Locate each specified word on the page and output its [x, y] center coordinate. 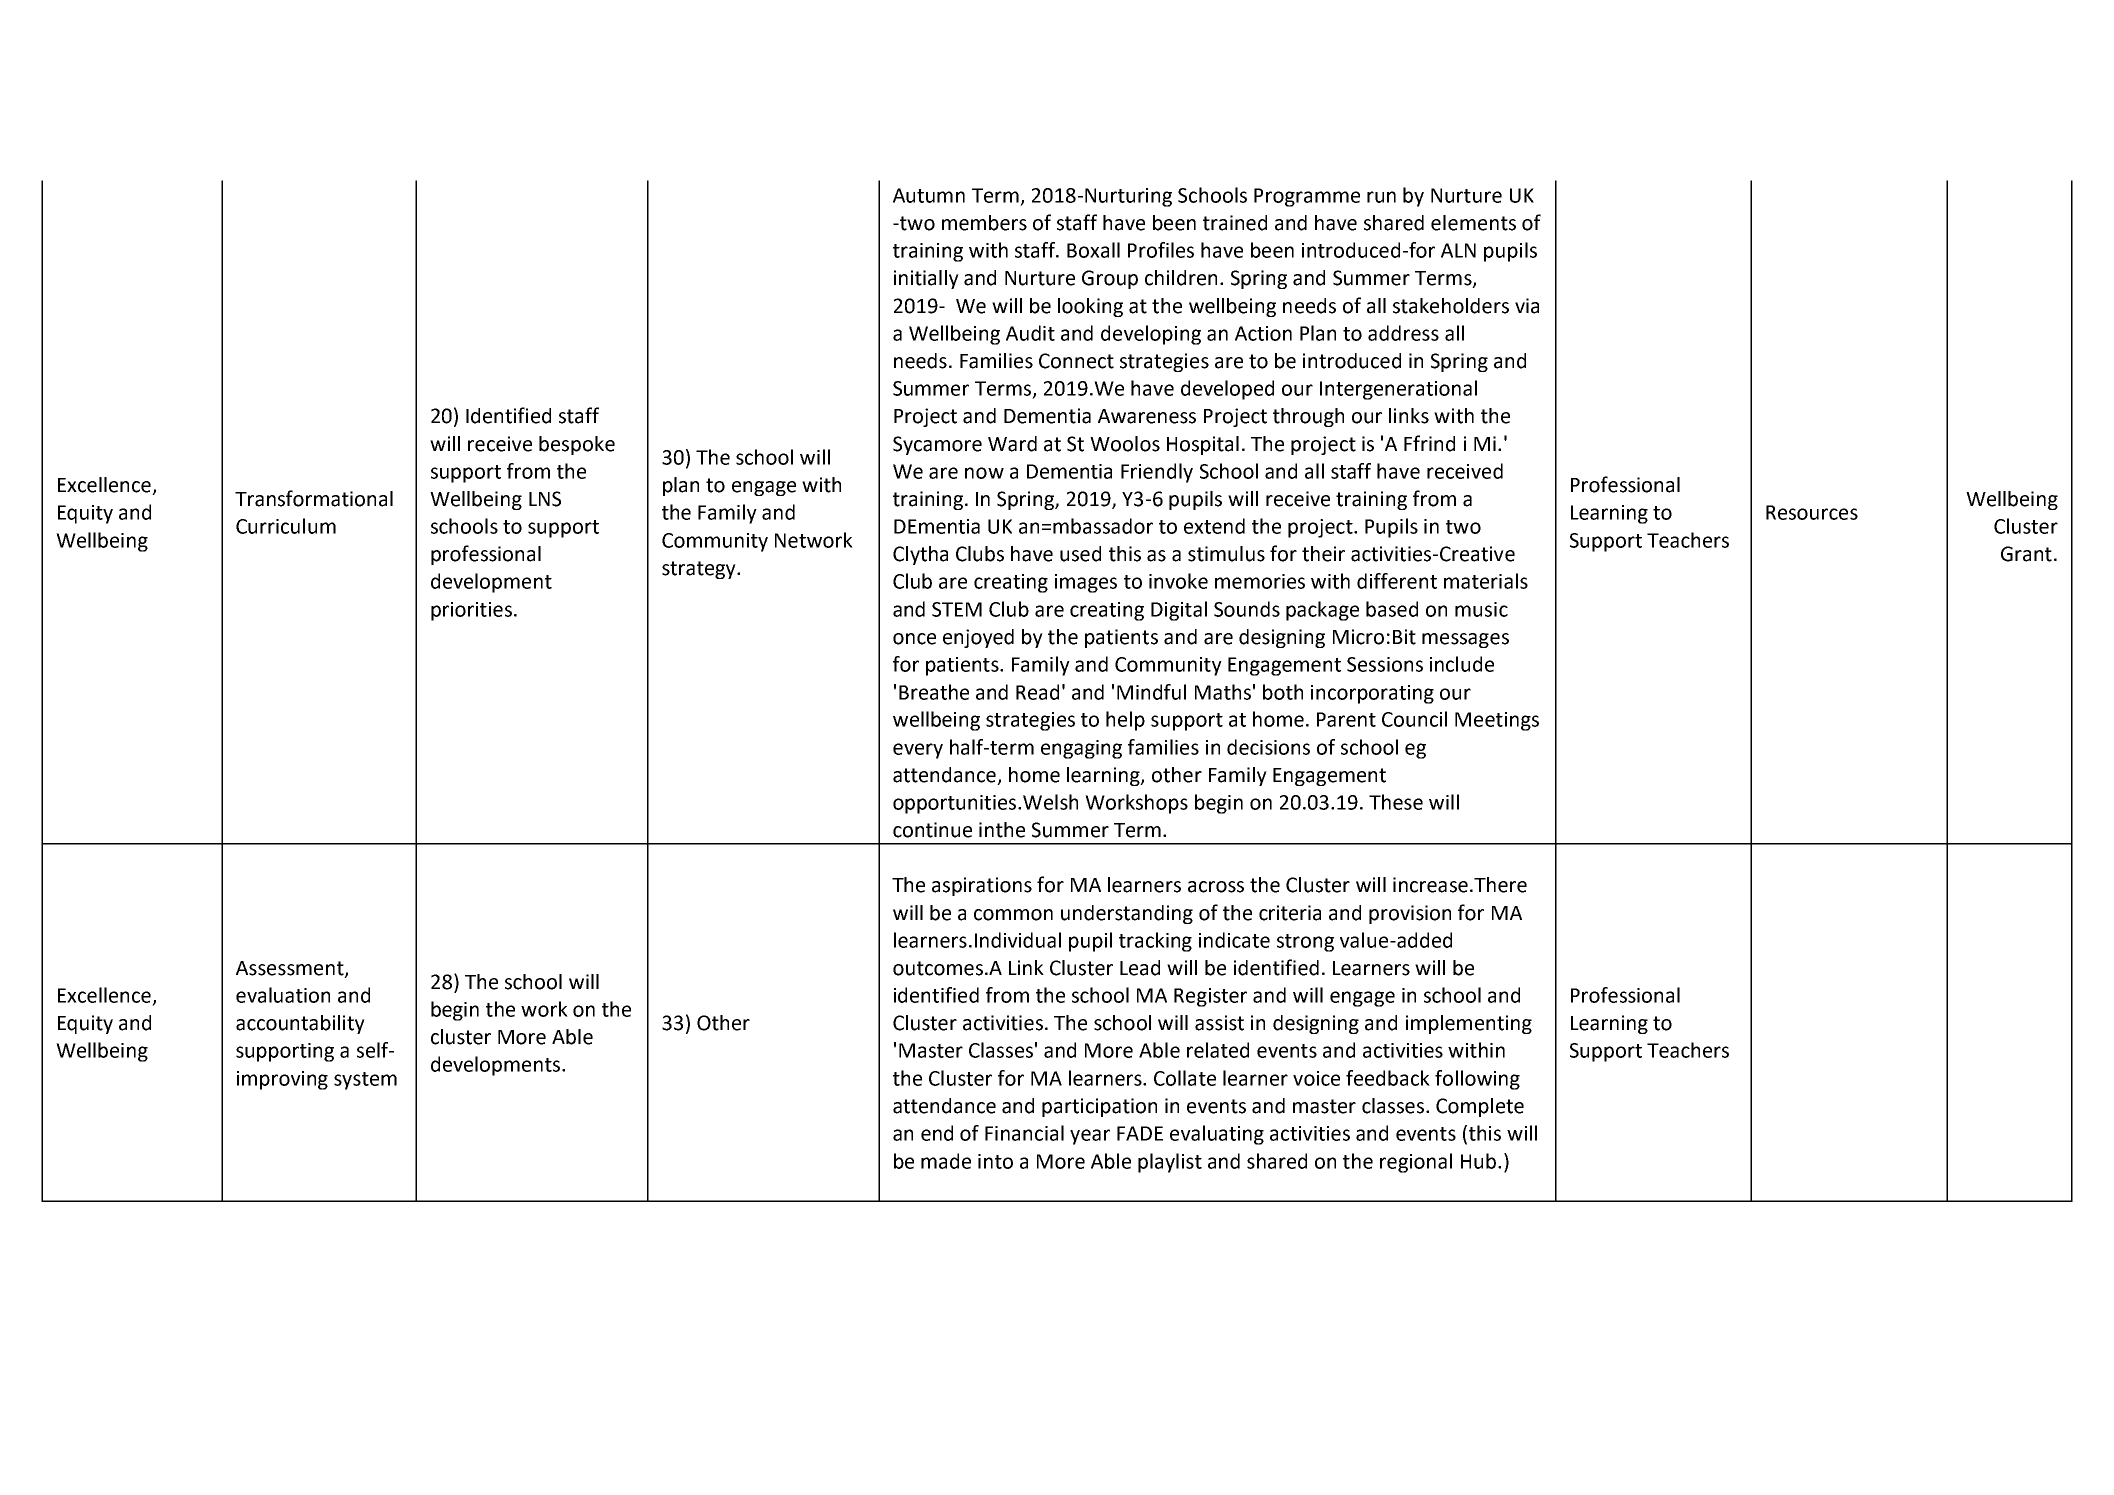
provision [1410, 914]
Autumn [929, 195]
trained [1235, 223]
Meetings [1497, 721]
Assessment [291, 969]
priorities [471, 611]
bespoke [577, 445]
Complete [1480, 1107]
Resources [1812, 512]
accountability [300, 1024]
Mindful [1151, 692]
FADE [1140, 1133]
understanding [1127, 914]
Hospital [1203, 445]
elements [1473, 223]
